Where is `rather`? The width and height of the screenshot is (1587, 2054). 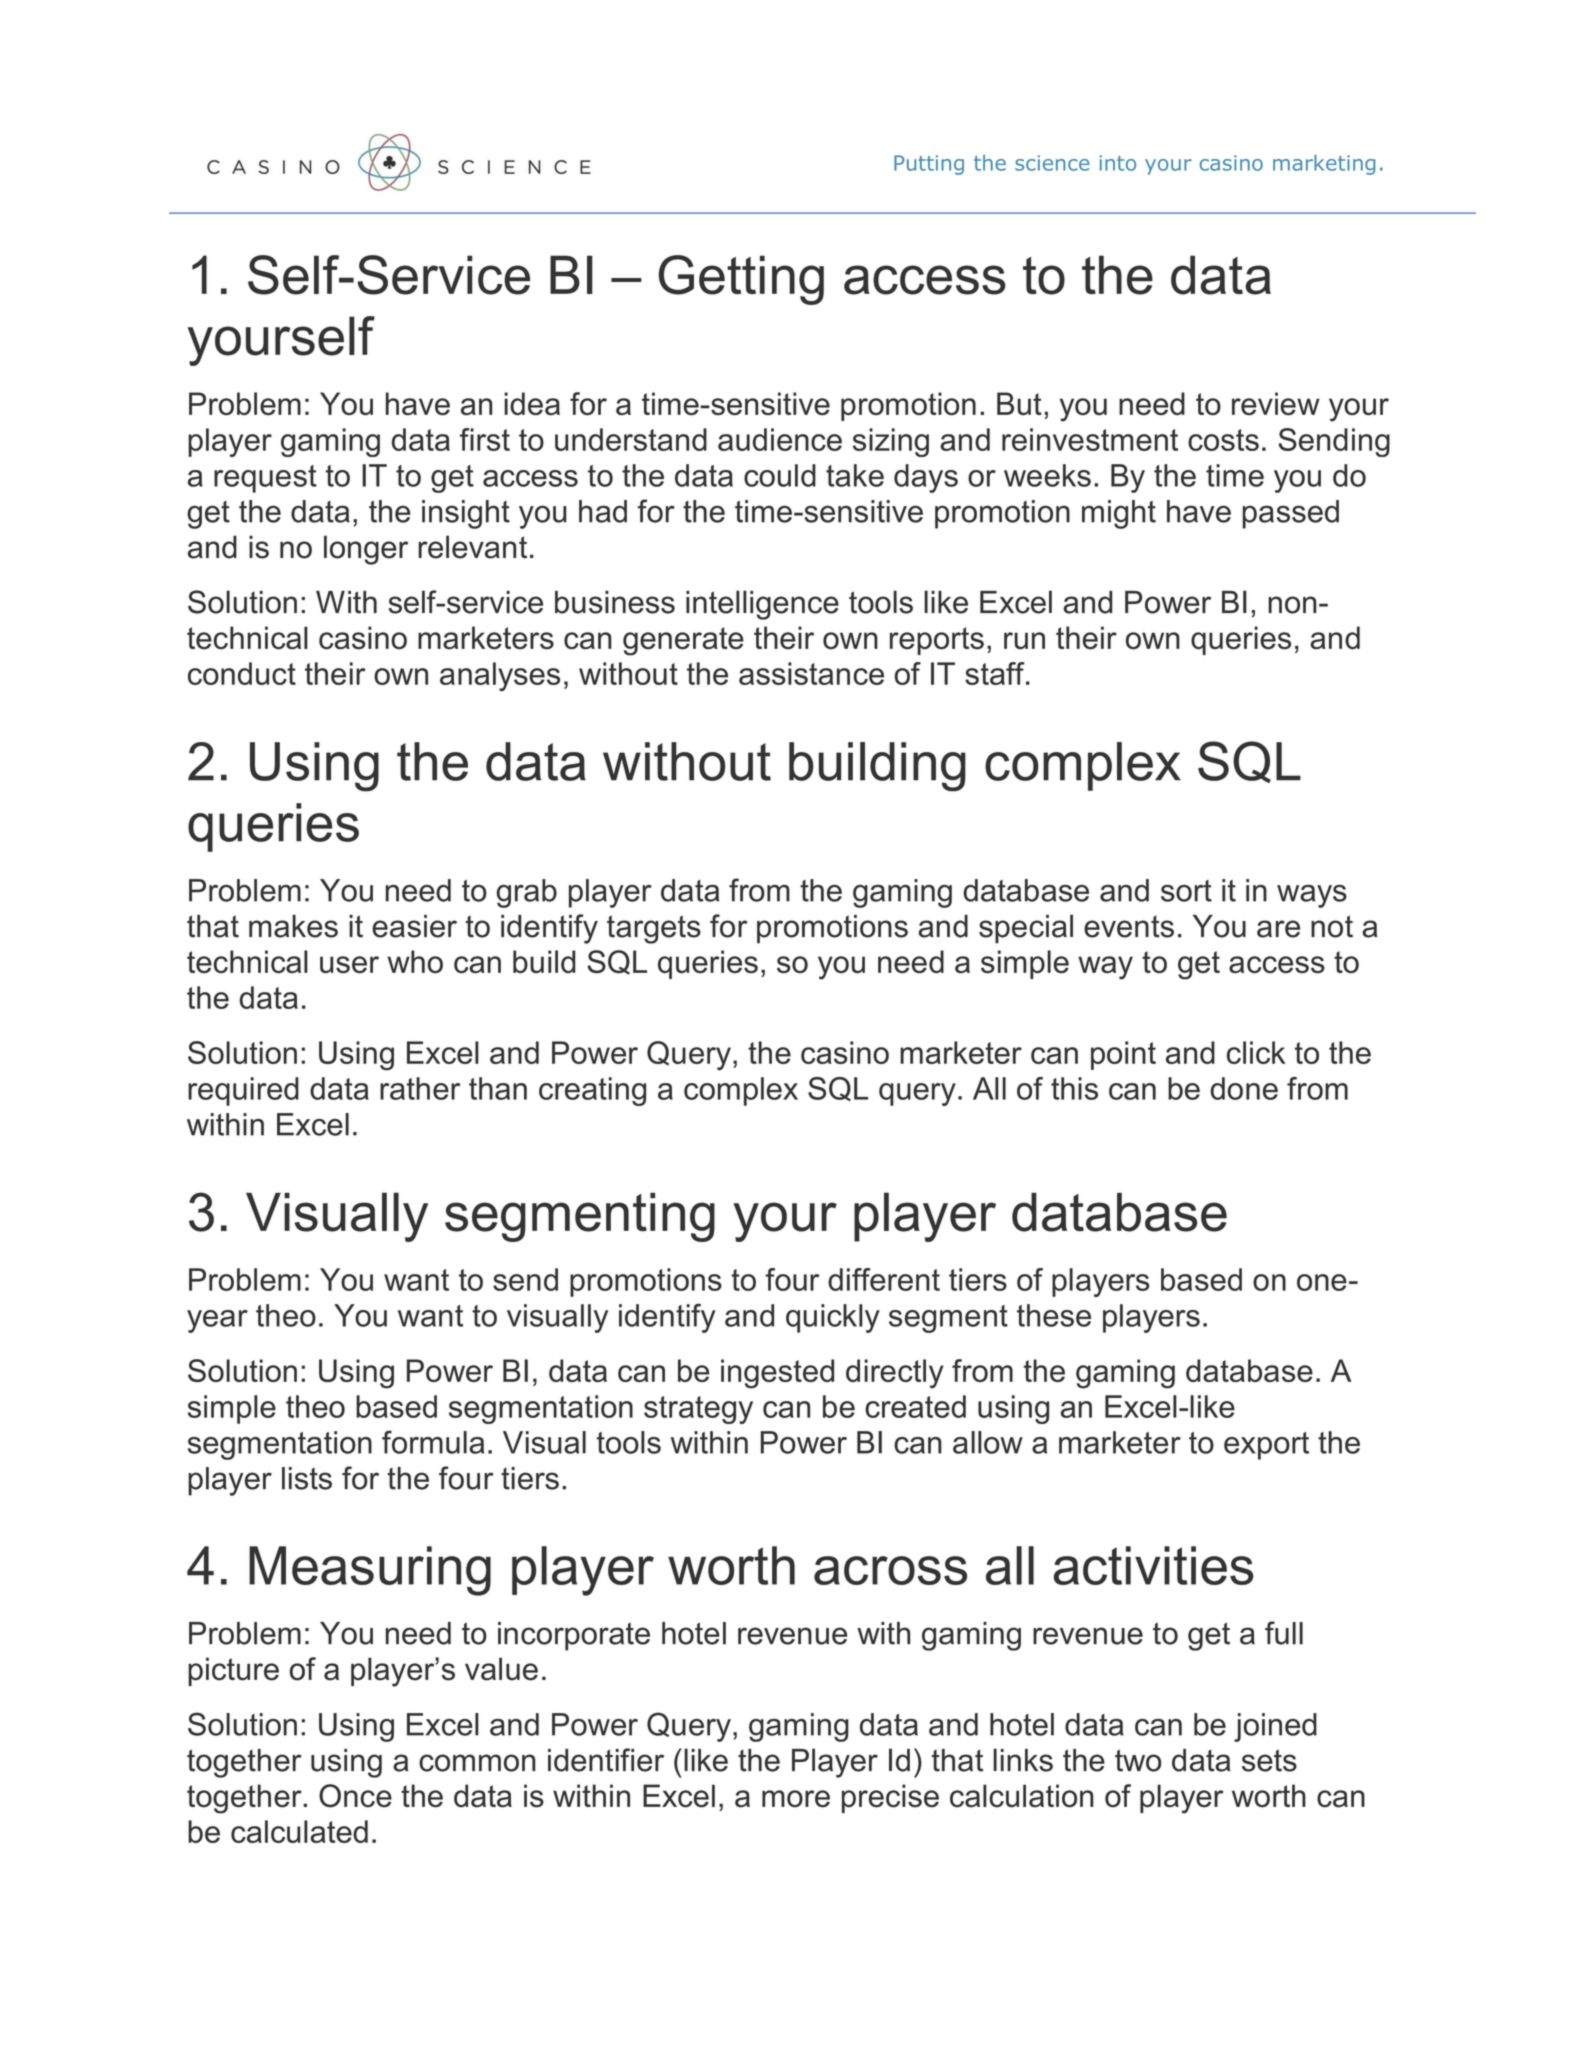 rather is located at coordinates (420, 1088).
